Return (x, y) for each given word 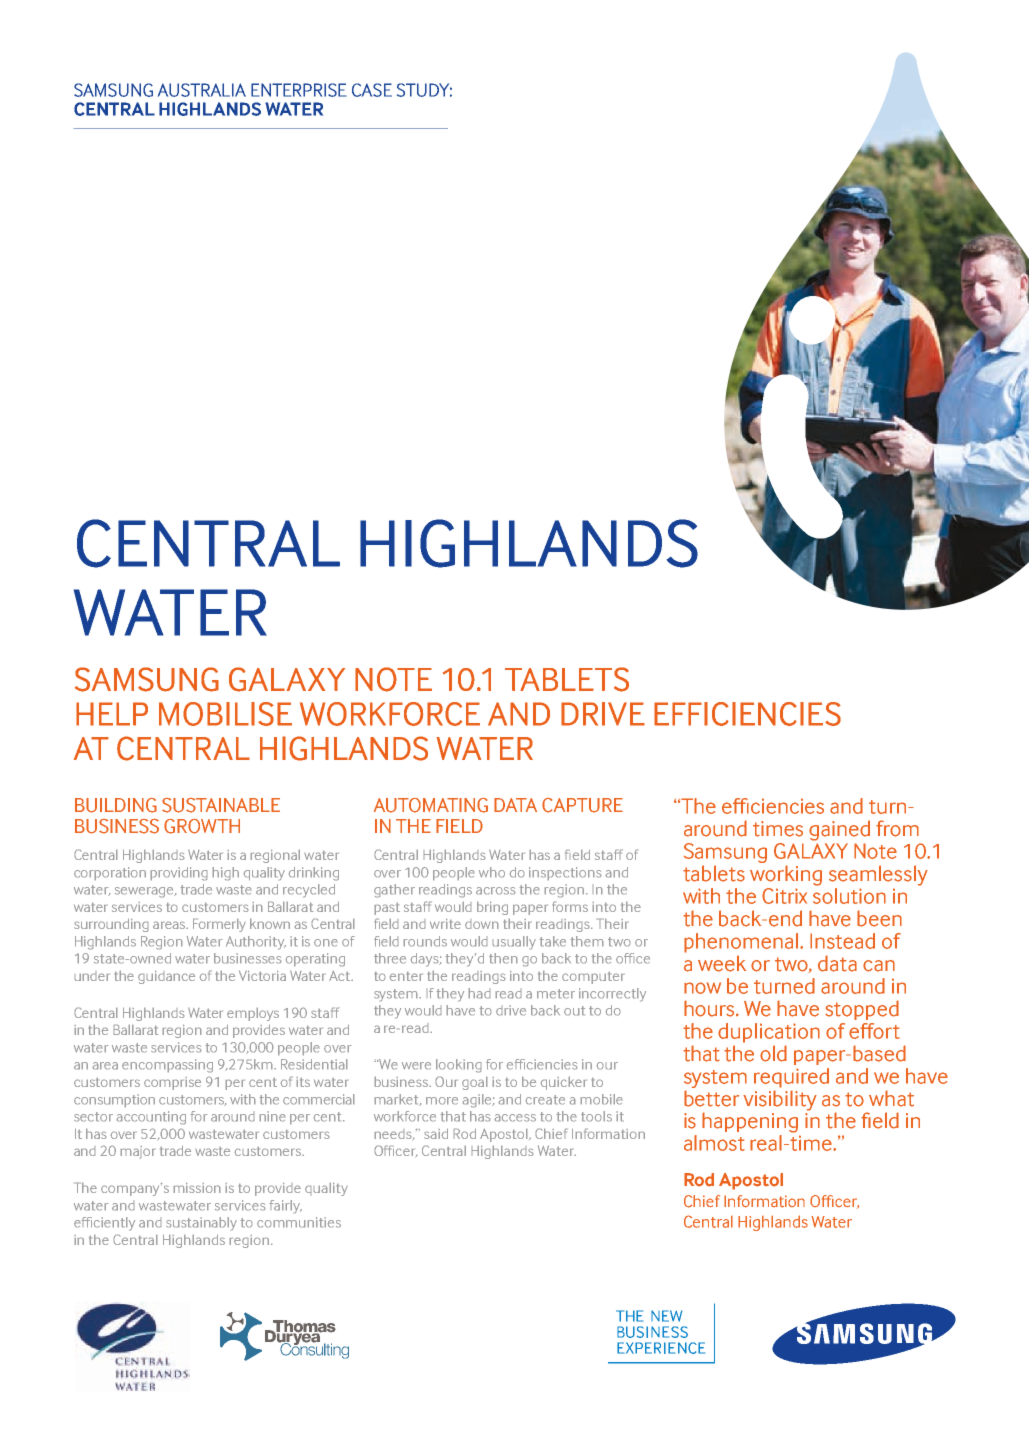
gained (839, 830)
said (436, 1133)
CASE (372, 90)
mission (197, 1187)
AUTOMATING (431, 805)
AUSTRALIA (202, 90)
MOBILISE (225, 714)
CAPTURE (582, 805)
